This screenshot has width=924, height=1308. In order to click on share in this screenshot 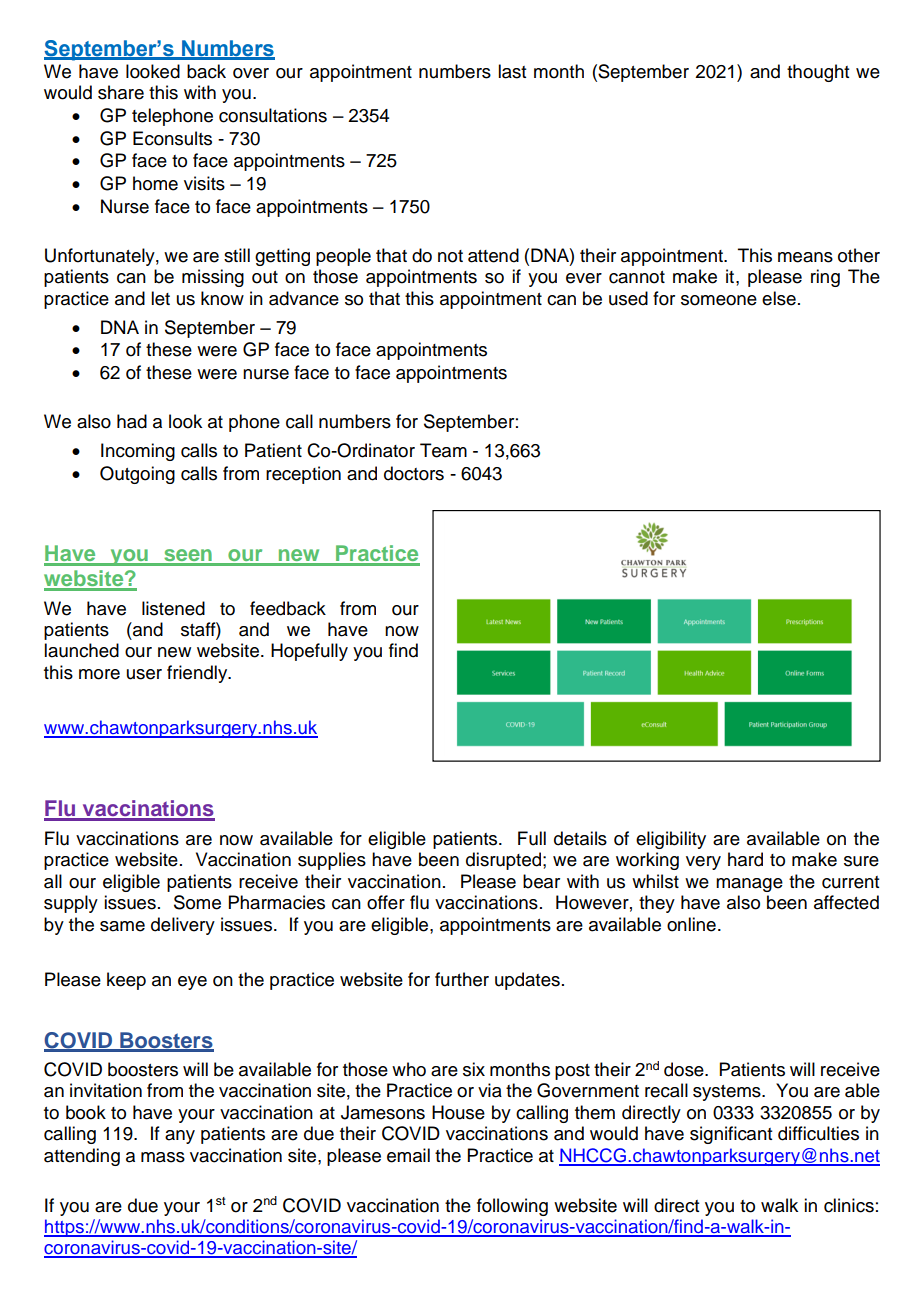, I will do `click(121, 92)`.
